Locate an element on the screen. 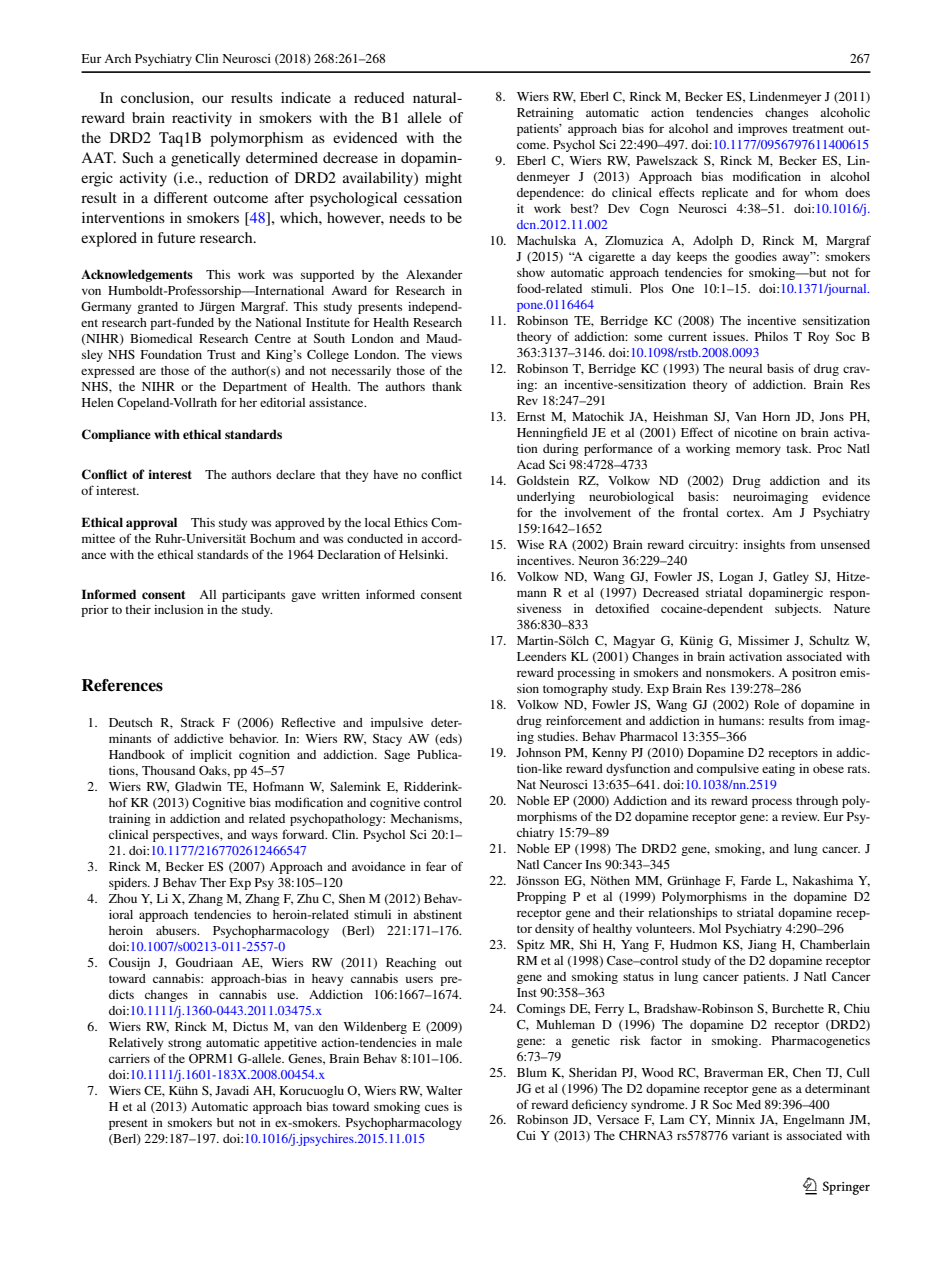 Image resolution: width=952 pixels, height=1265 pixels. fear is located at coordinates (436, 866).
